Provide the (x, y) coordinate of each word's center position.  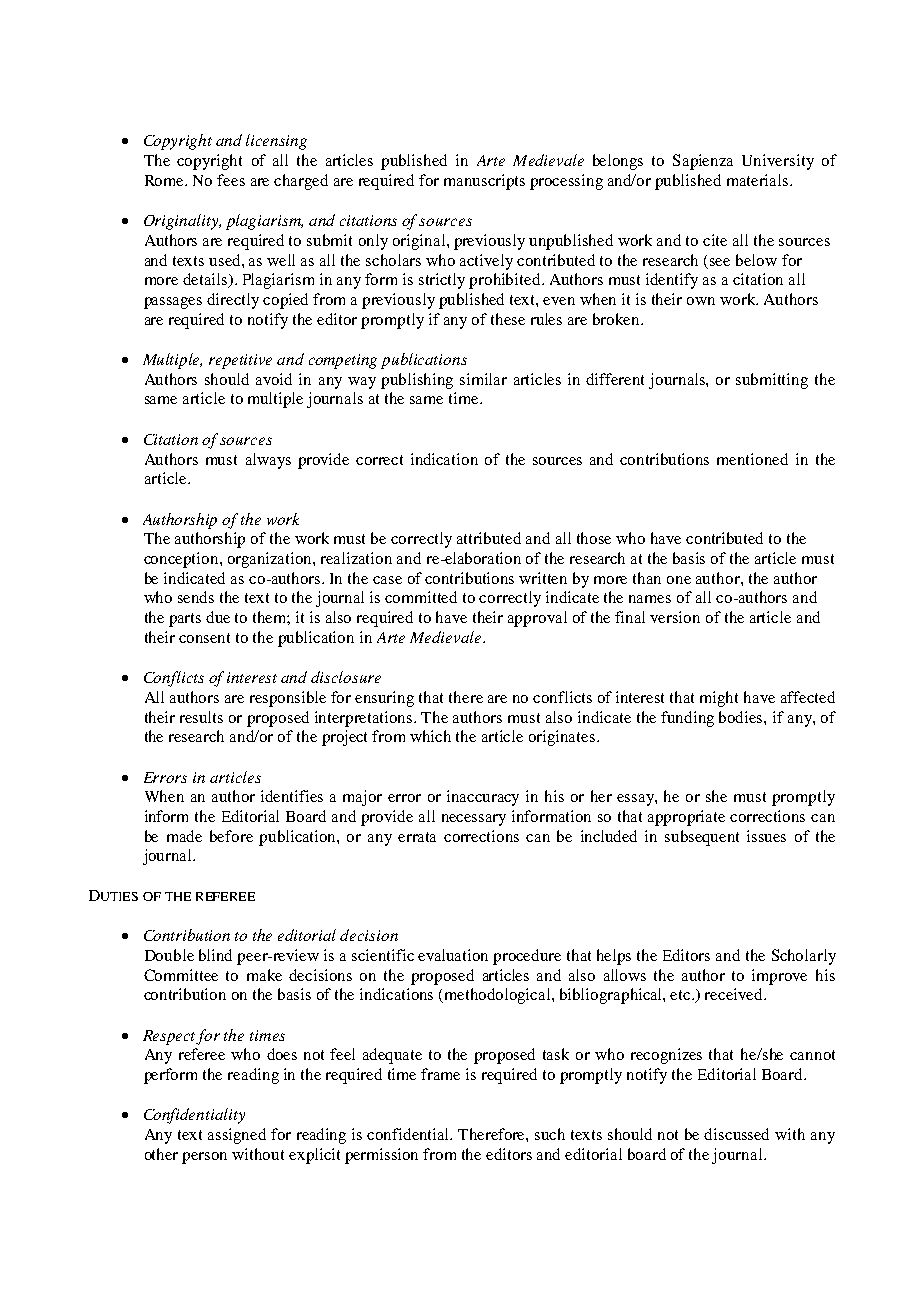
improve (779, 977)
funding (687, 719)
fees (231, 180)
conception (182, 560)
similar (483, 379)
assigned (237, 1136)
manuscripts (484, 182)
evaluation (453, 955)
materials (759, 180)
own (701, 301)
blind (215, 955)
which (430, 736)
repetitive (240, 361)
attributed (489, 538)
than (647, 578)
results (201, 717)
